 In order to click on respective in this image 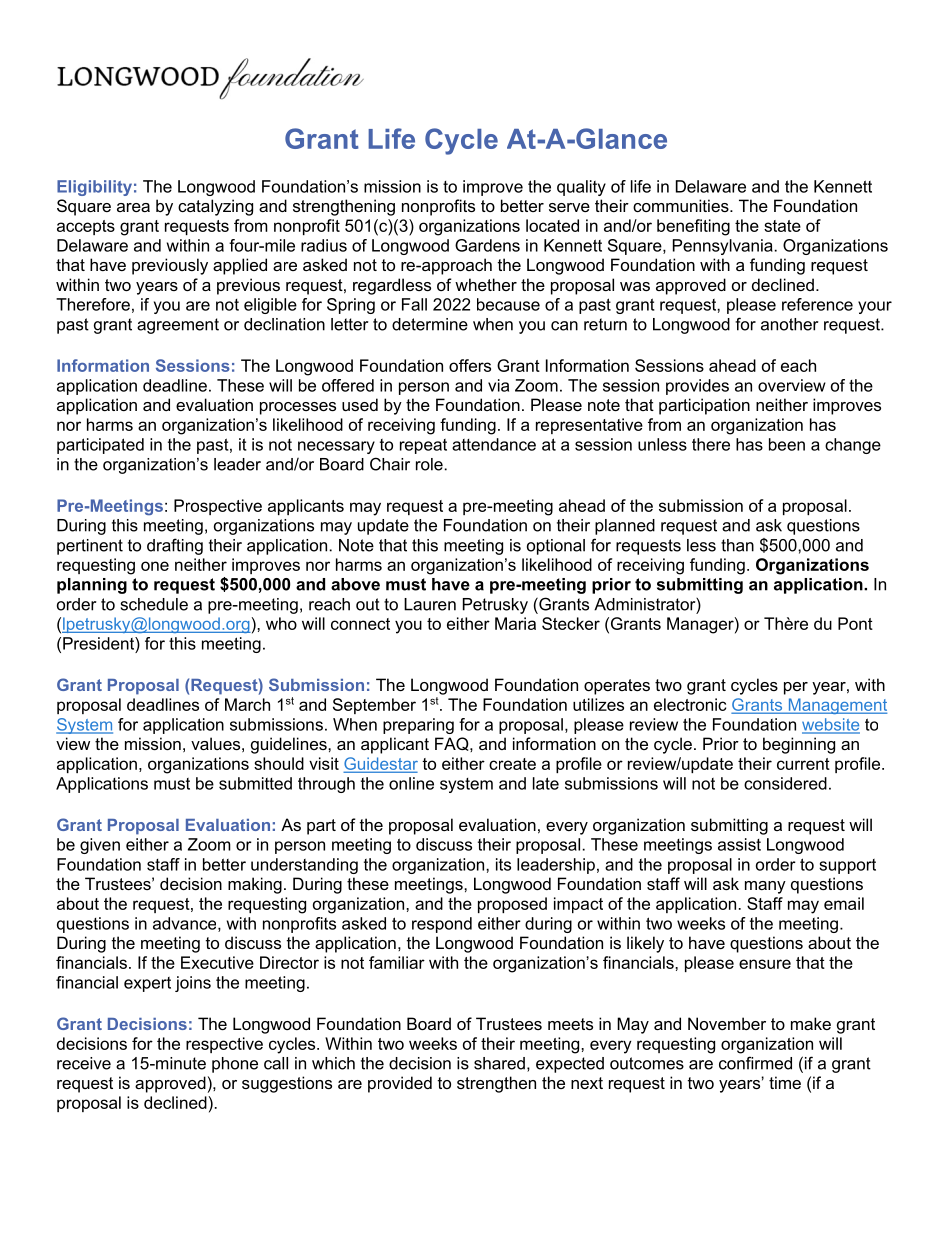, I will do `click(224, 1045)`.
